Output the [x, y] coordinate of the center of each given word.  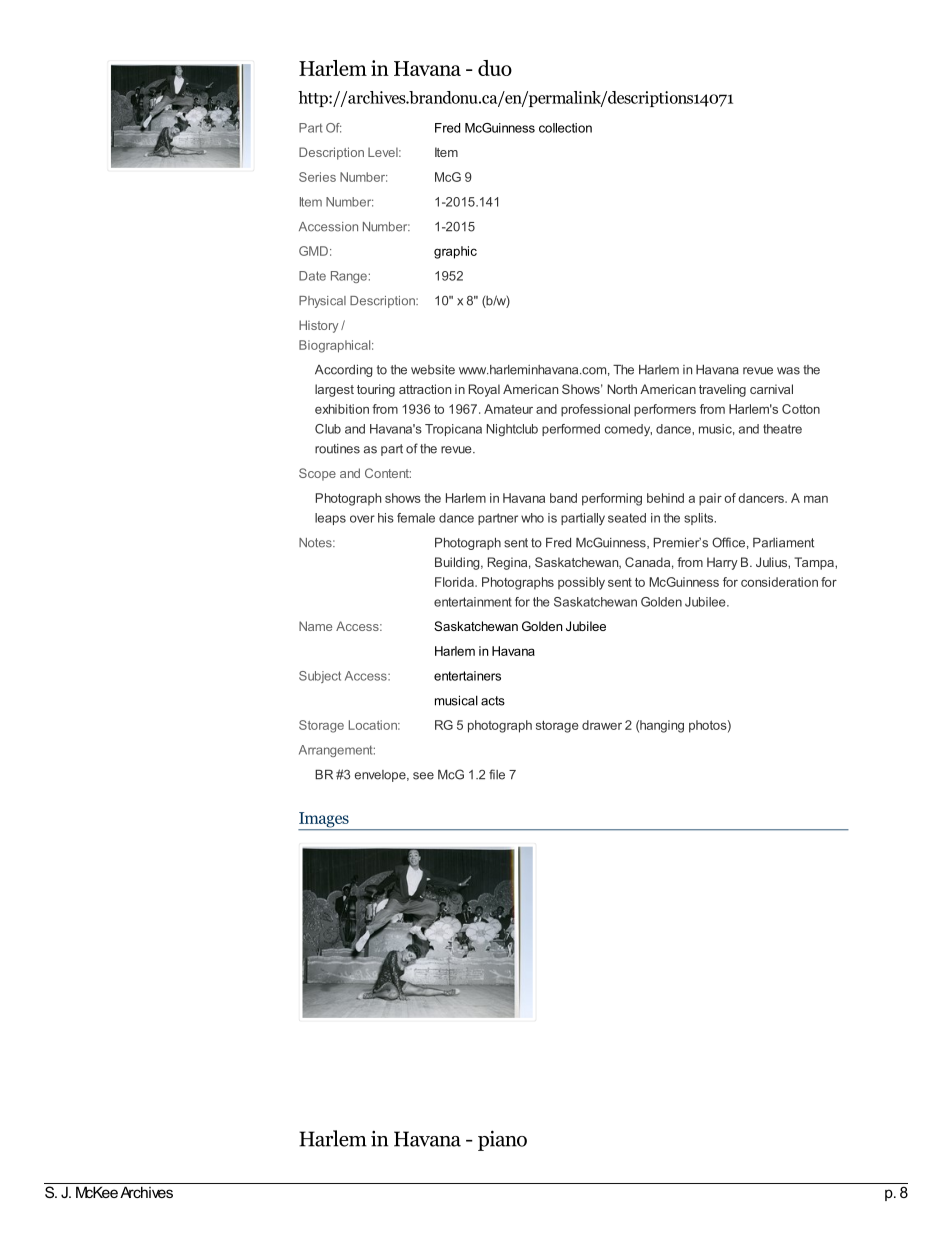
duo [495, 68]
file [497, 774]
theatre [782, 429]
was [788, 371]
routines [337, 449]
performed [571, 430]
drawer [602, 725]
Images [324, 821]
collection [565, 128]
